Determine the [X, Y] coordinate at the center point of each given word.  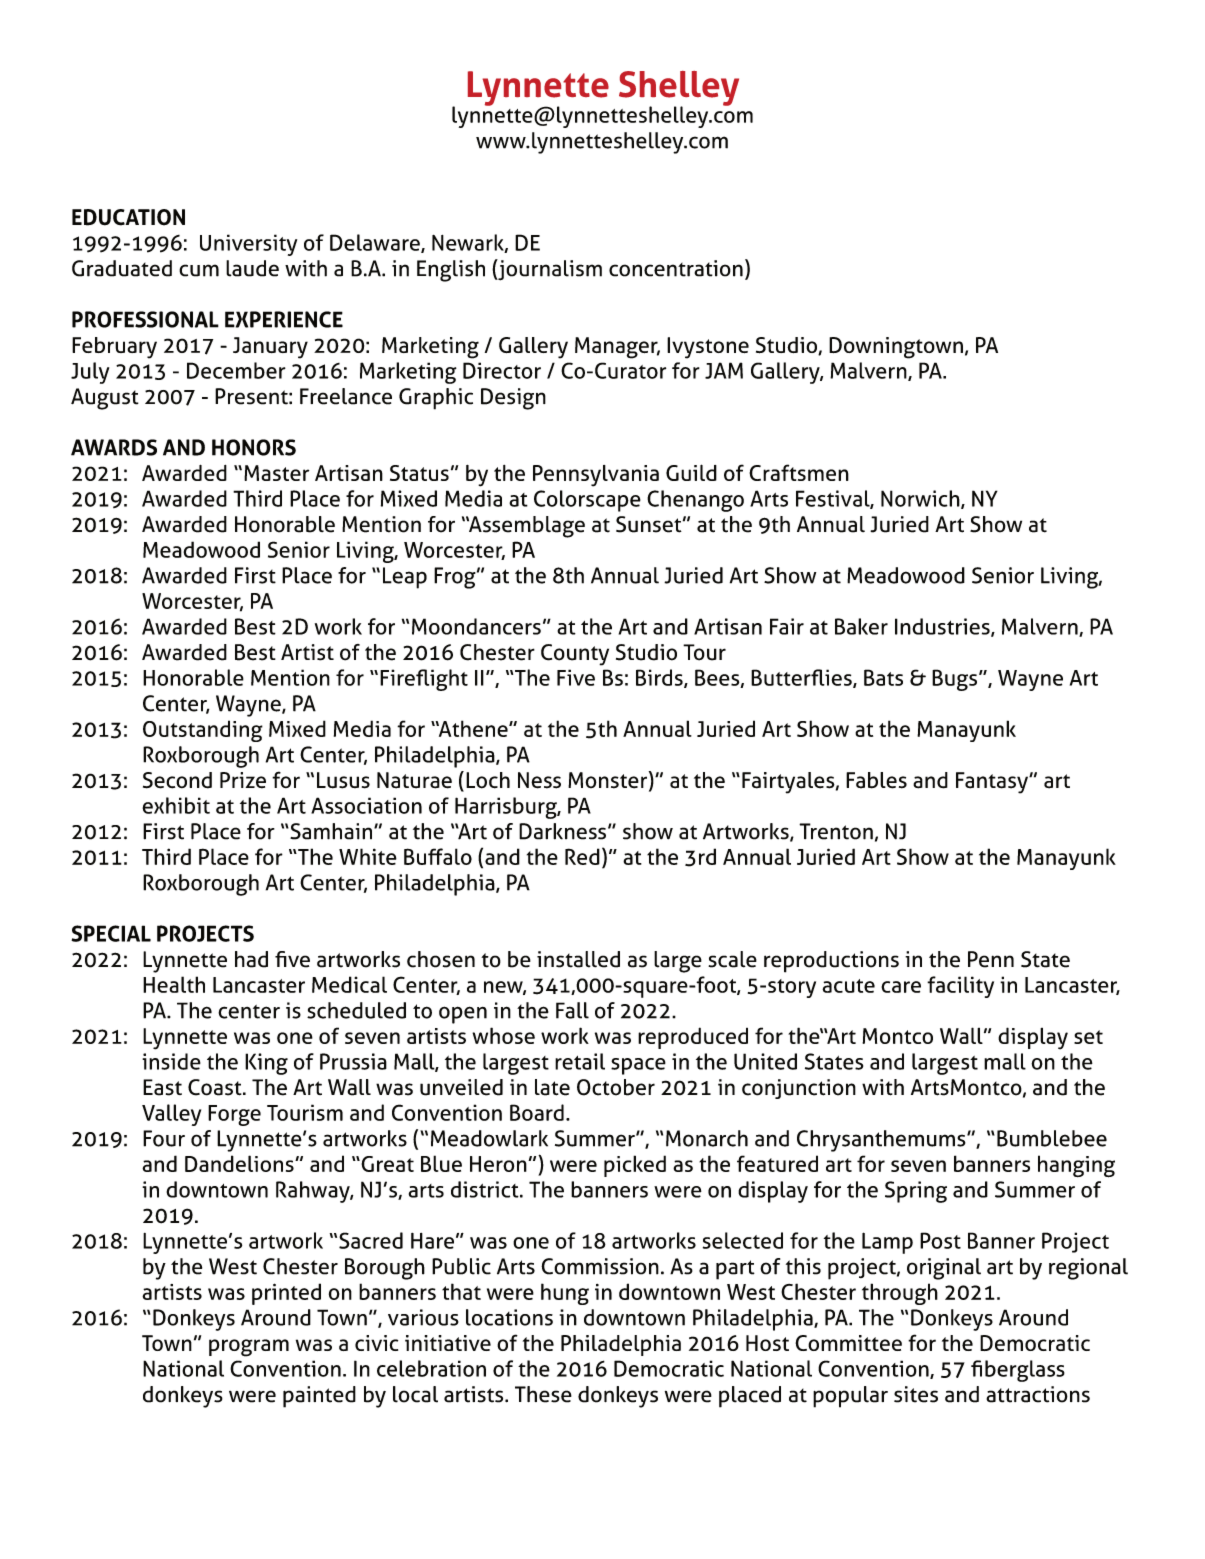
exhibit [176, 805]
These [543, 1394]
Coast [216, 1087]
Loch [488, 780]
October [616, 1087]
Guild [691, 472]
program [249, 1348]
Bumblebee [1052, 1138]
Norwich [921, 499]
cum [199, 270]
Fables [876, 780]
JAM [724, 370]
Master [276, 473]
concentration [676, 268]
